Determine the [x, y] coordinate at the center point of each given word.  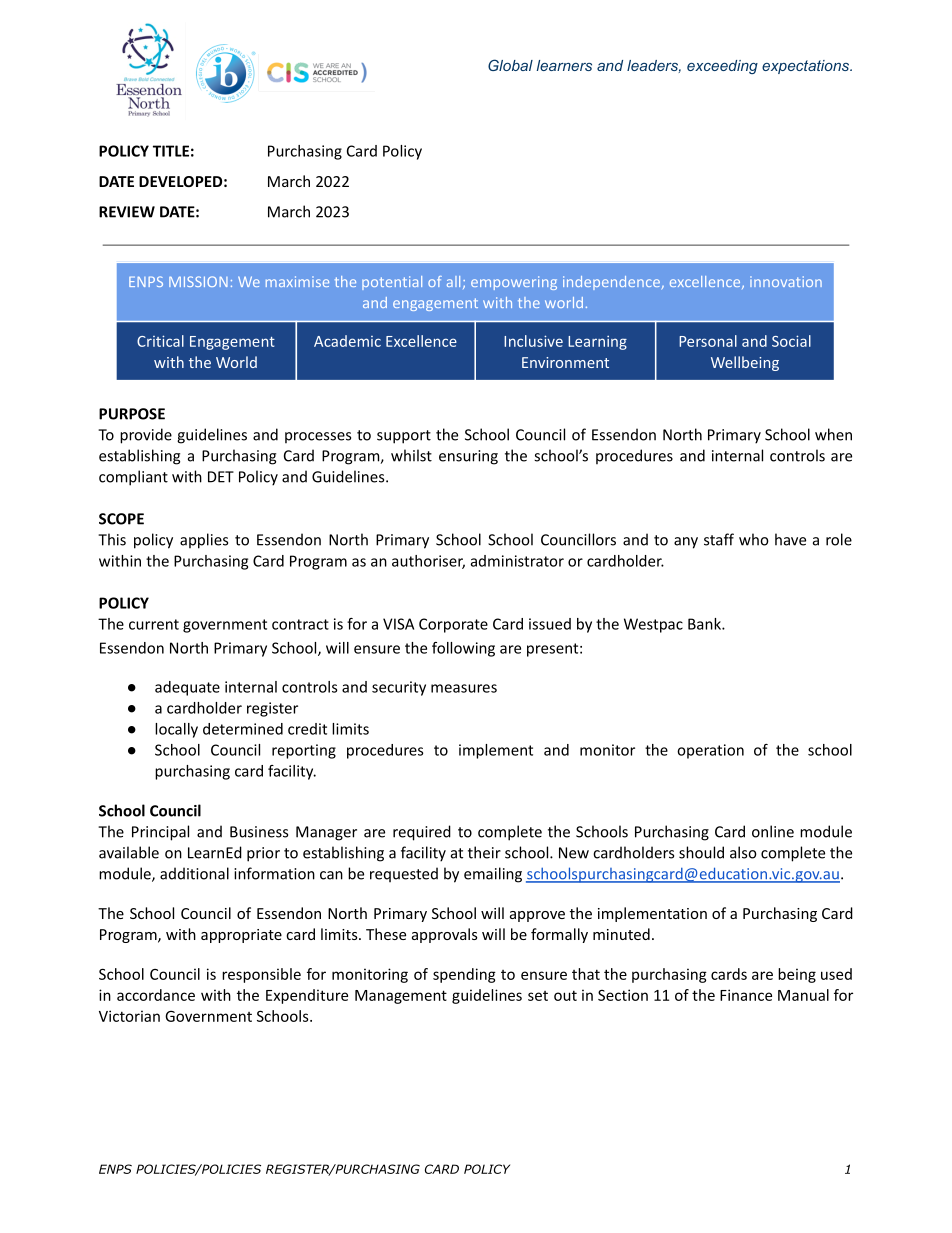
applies [204, 541]
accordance [156, 995]
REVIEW [127, 212]
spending [464, 975]
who [754, 539]
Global [510, 65]
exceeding [722, 67]
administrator [517, 561]
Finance [746, 995]
